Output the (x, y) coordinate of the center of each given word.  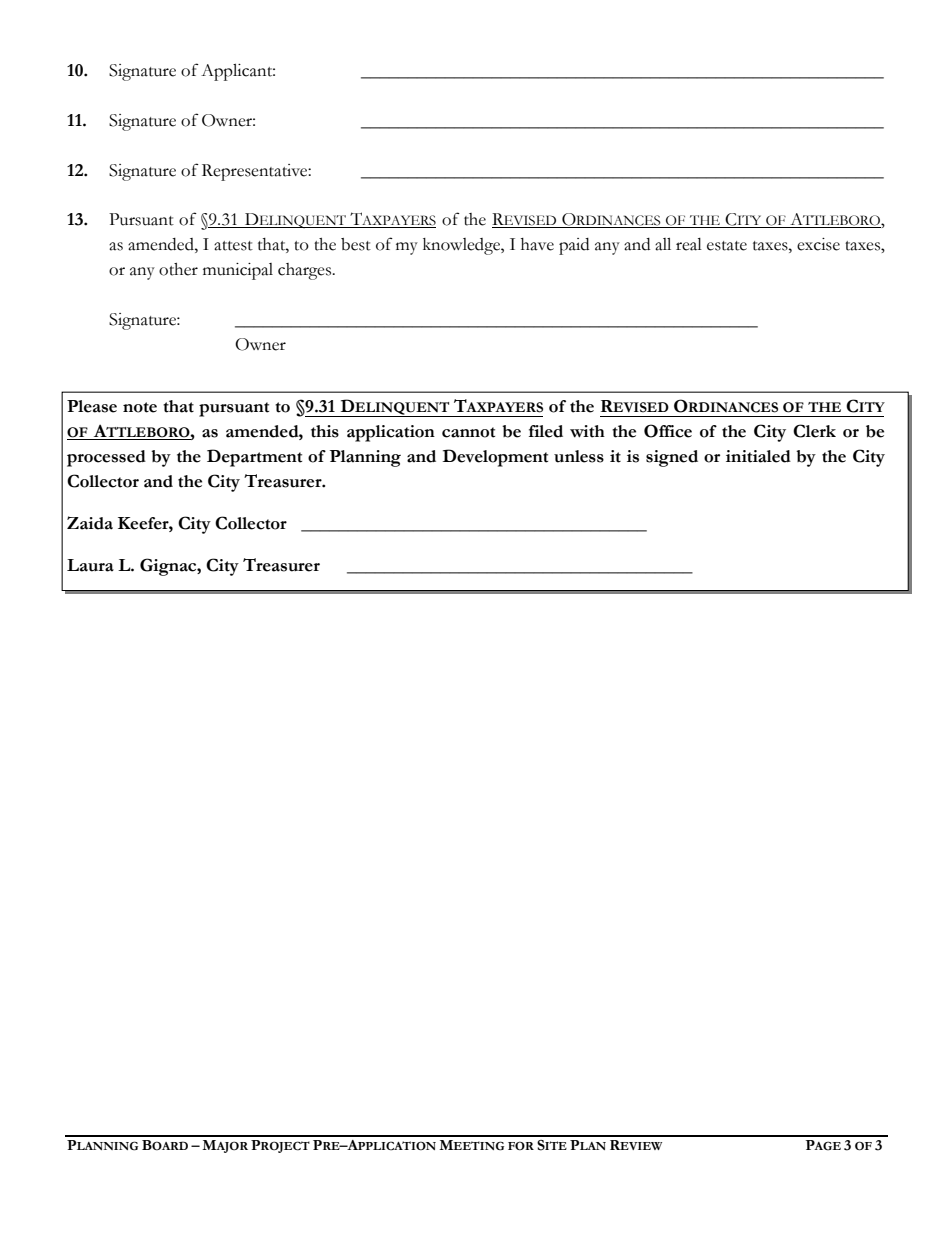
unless (579, 456)
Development (495, 458)
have (537, 244)
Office (668, 431)
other (178, 269)
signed (672, 458)
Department (254, 458)
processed (106, 458)
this (325, 431)
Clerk (814, 431)
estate (727, 246)
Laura (90, 565)
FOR (521, 1145)
